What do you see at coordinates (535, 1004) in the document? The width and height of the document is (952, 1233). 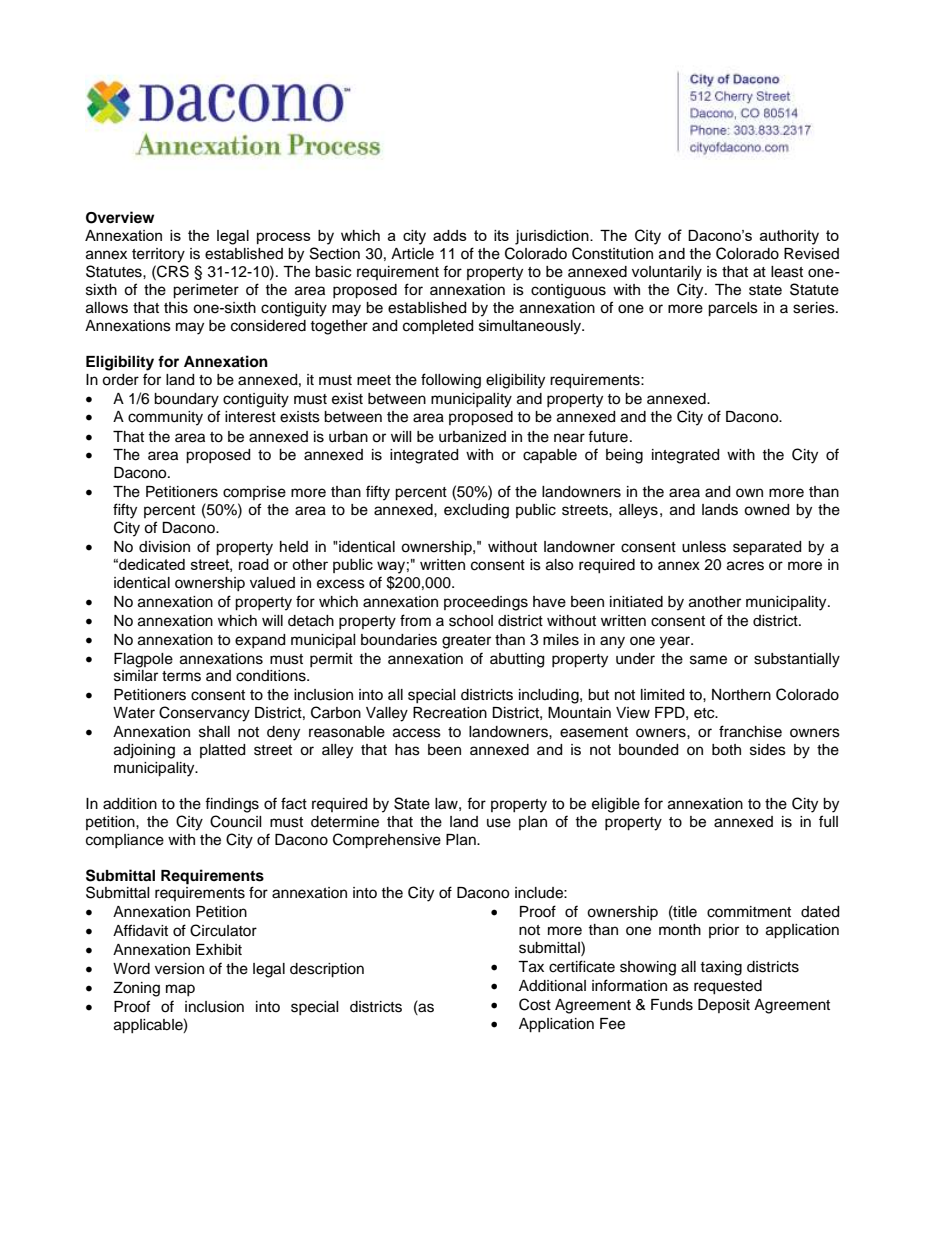 I see `Cost` at bounding box center [535, 1004].
